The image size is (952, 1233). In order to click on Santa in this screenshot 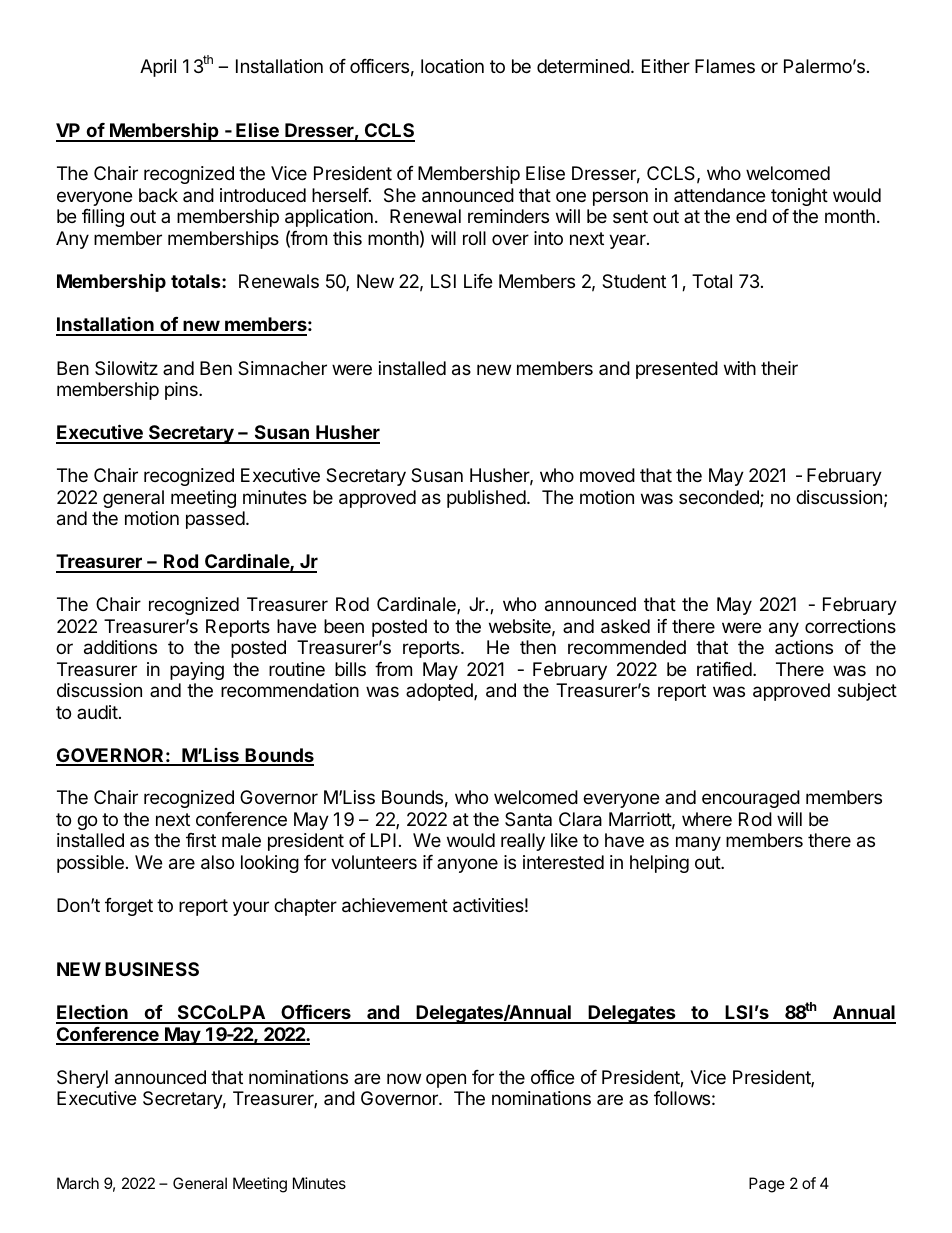, I will do `click(528, 819)`.
